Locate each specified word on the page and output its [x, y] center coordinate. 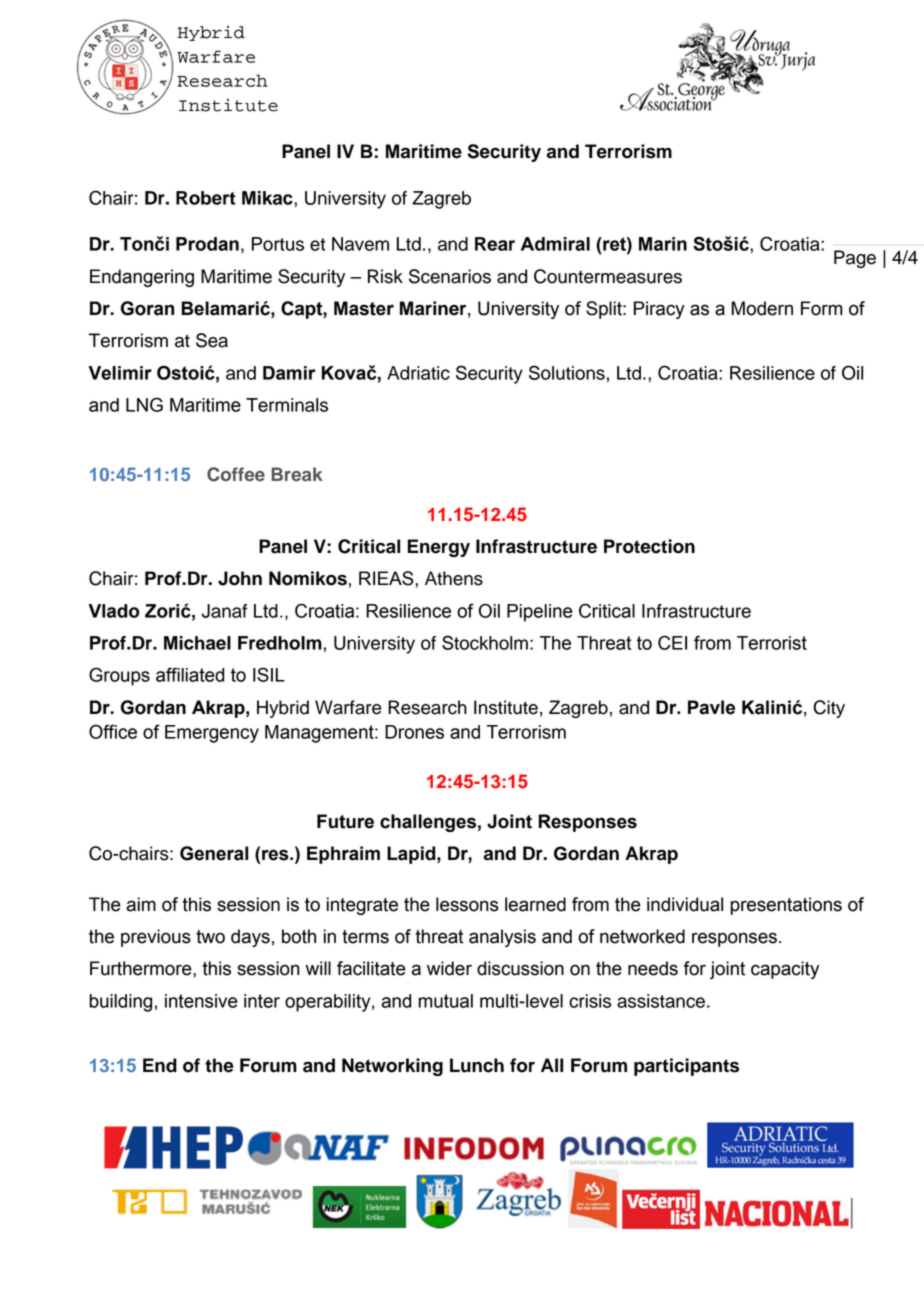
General [214, 853]
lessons [467, 904]
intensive [201, 1001]
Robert [206, 198]
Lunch [477, 1065]
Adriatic [418, 373]
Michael [197, 643]
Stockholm [485, 642]
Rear [495, 244]
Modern [762, 308]
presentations [786, 906]
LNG [144, 404]
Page [855, 259]
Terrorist [772, 643]
